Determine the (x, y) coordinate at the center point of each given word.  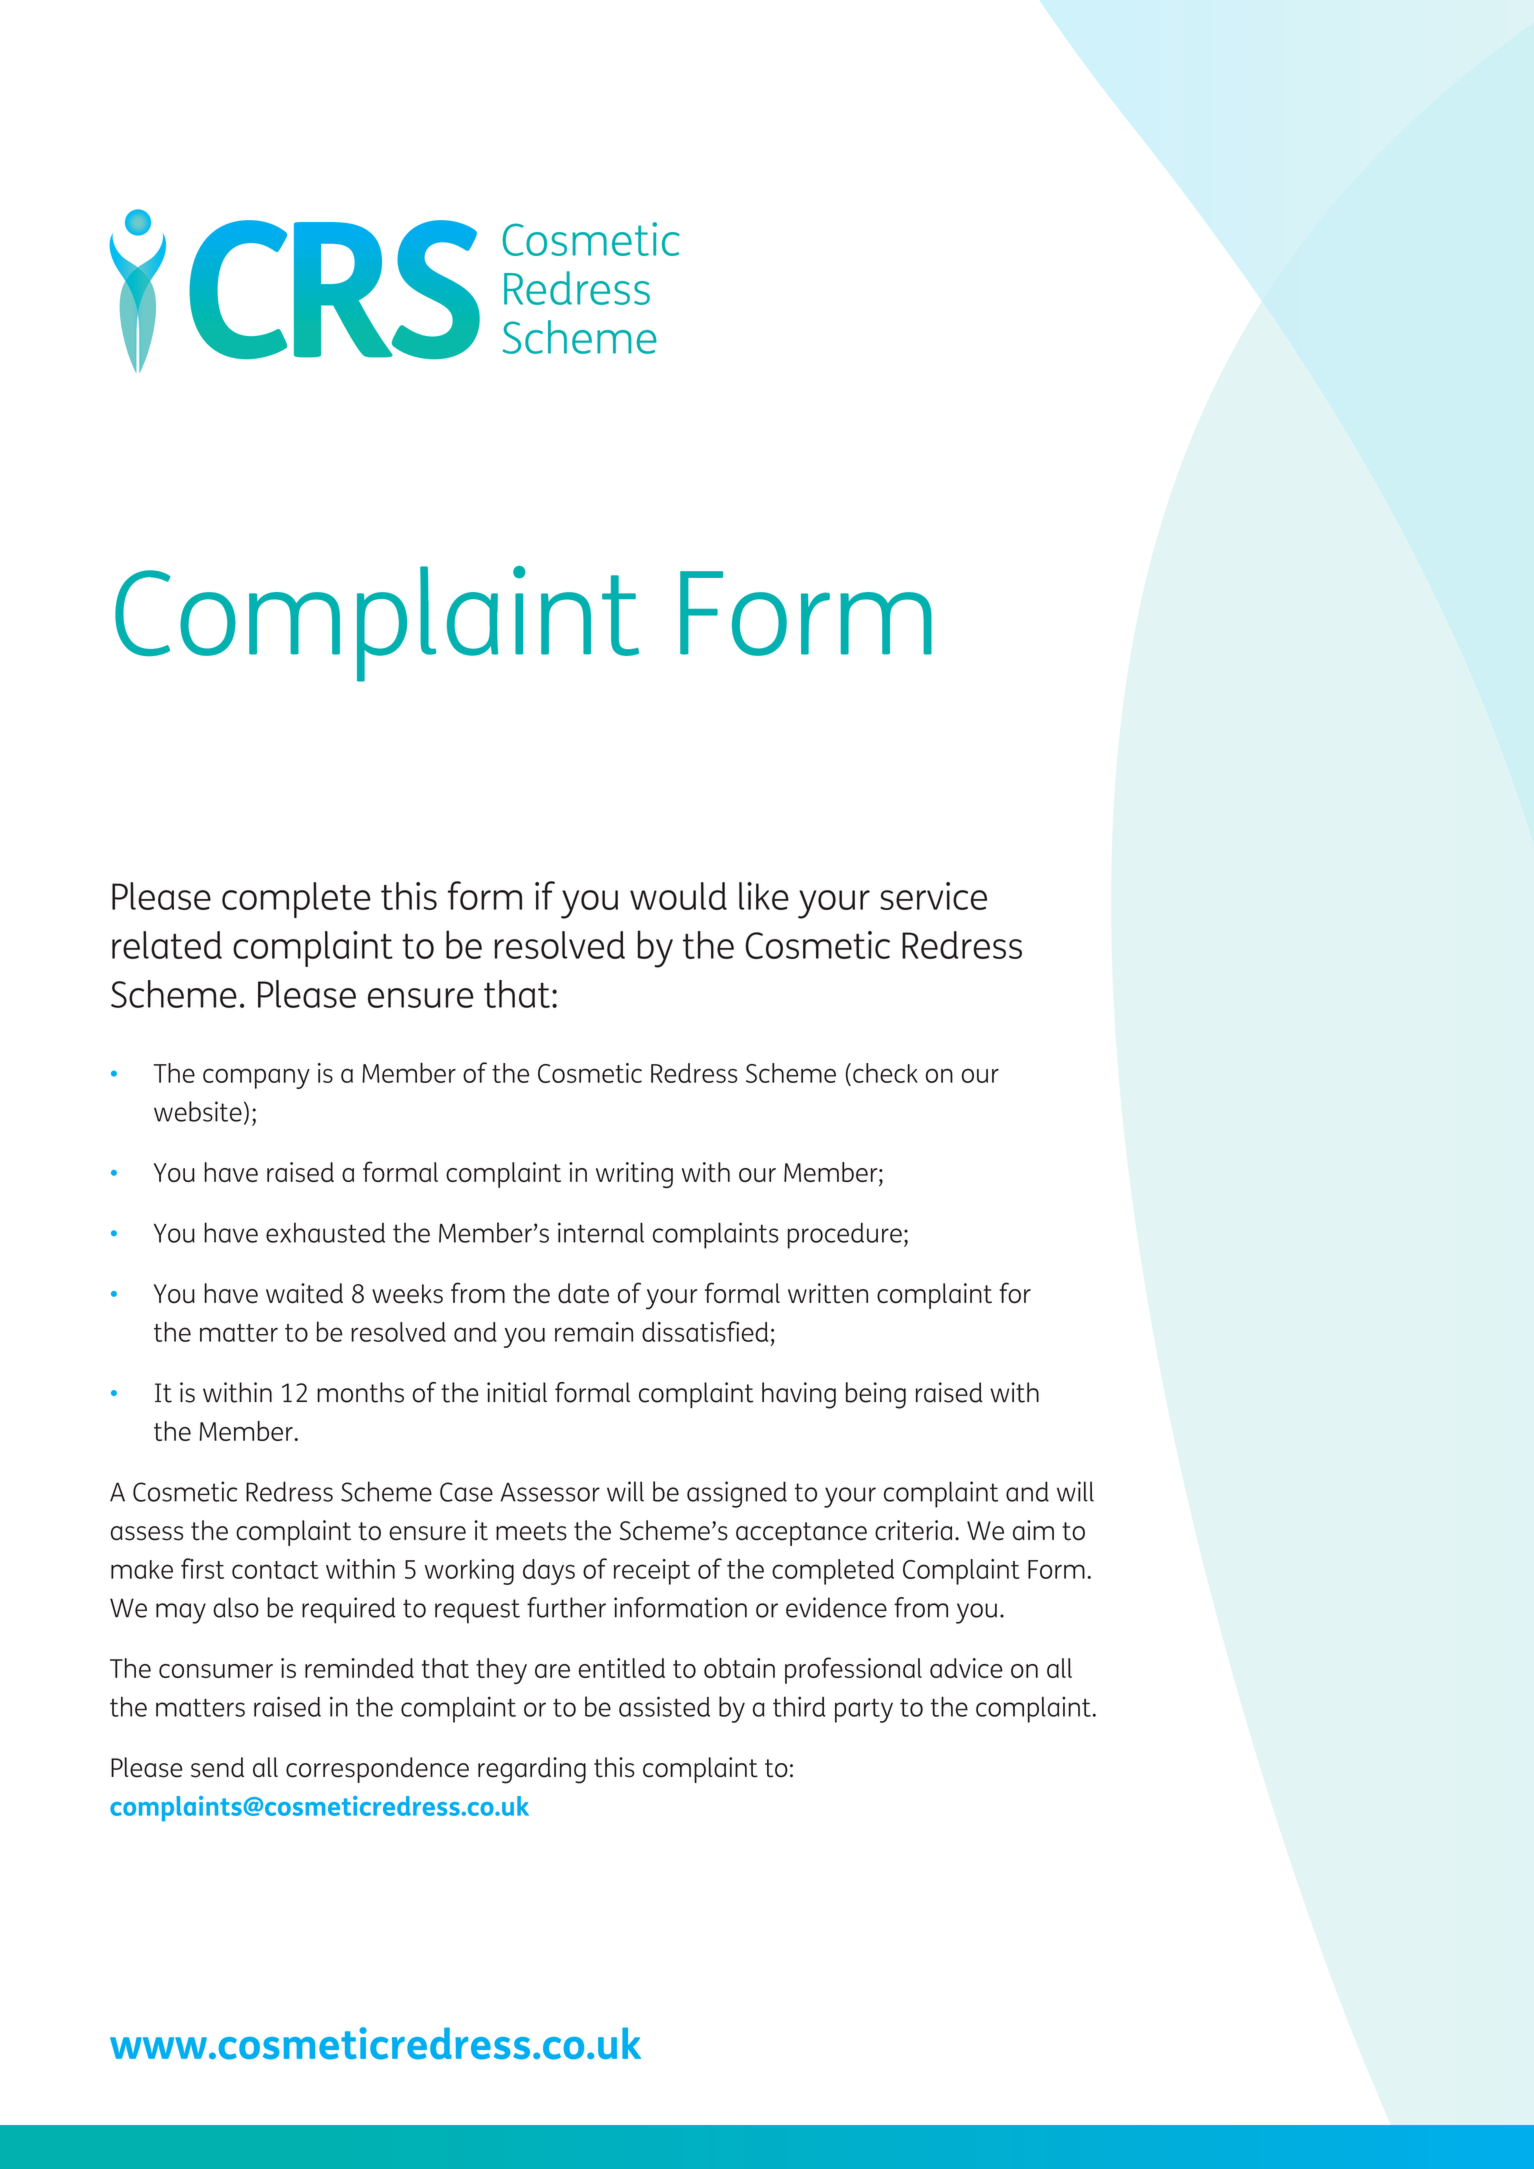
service (933, 896)
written (828, 1293)
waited (304, 1293)
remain (594, 1332)
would (678, 896)
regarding (532, 1770)
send (217, 1767)
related (167, 945)
